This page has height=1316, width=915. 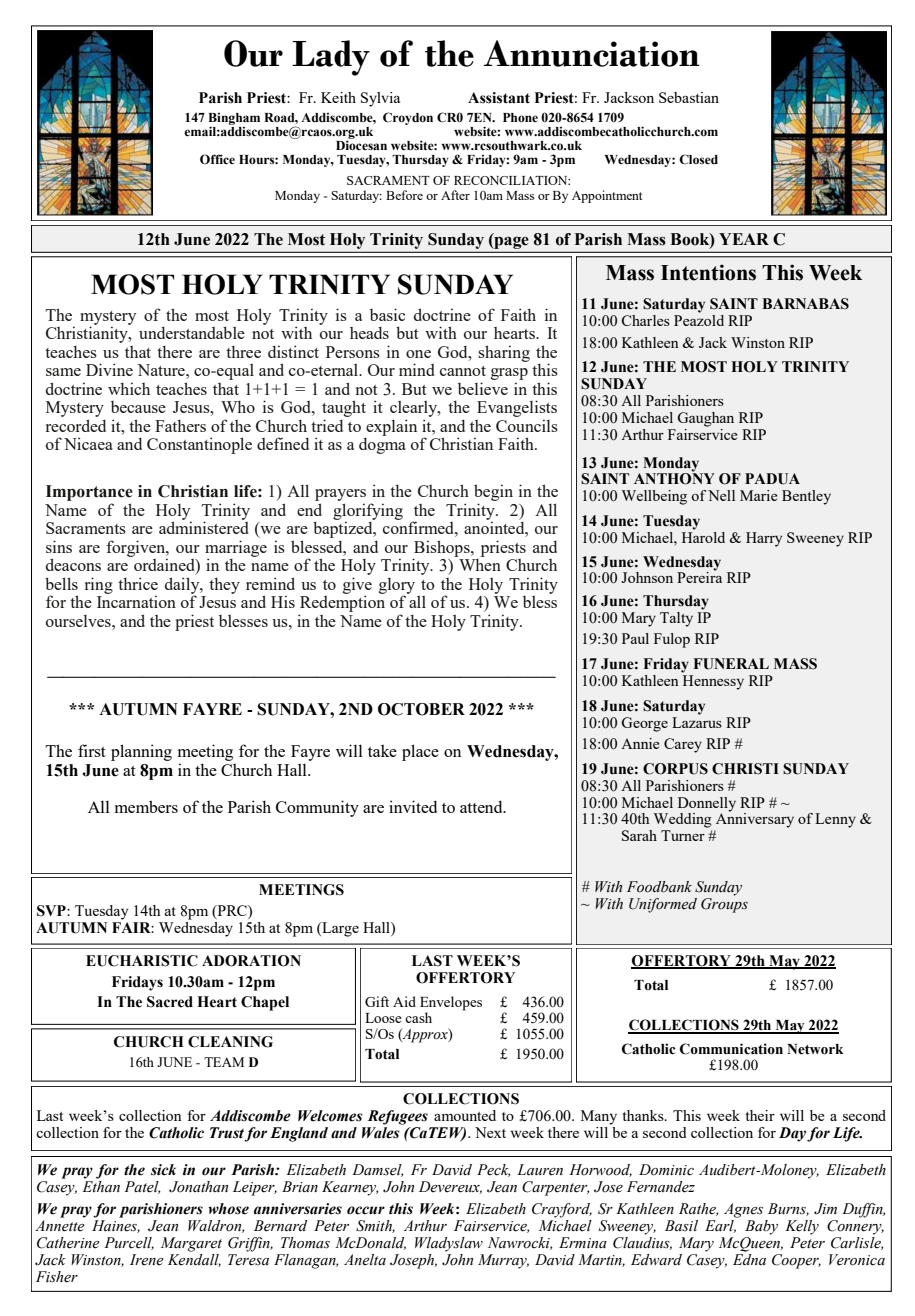 I want to click on Closed, so click(x=698, y=159).
